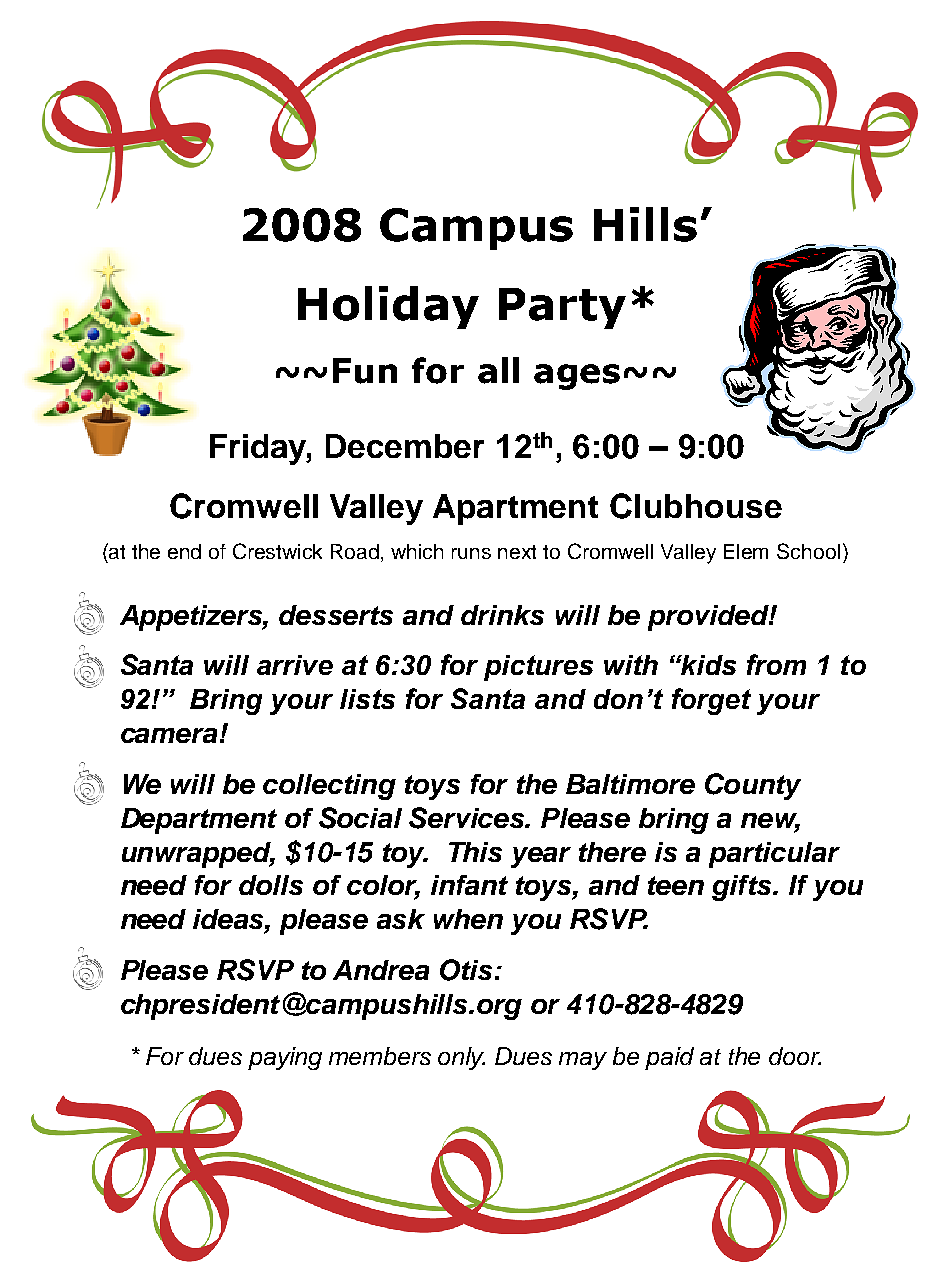 The width and height of the screenshot is (952, 1270). Describe the element at coordinates (295, 665) in the screenshot. I see `arrive` at that location.
